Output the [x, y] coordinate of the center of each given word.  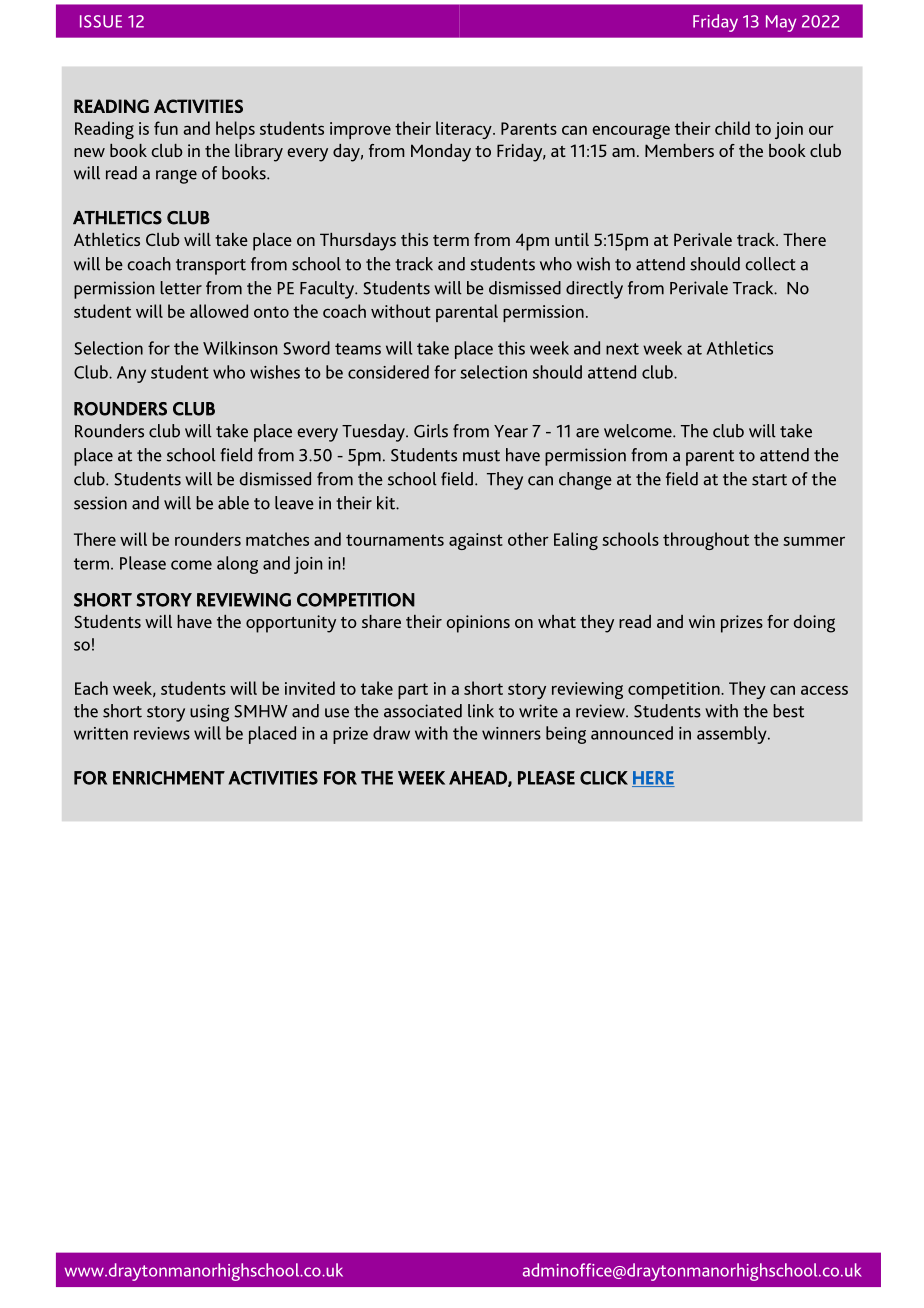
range [176, 177]
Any [131, 374]
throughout [706, 541]
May [781, 23]
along [237, 565]
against [476, 541]
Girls [431, 431]
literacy [465, 130]
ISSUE [101, 21]
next [622, 349]
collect [770, 264]
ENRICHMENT [169, 778]
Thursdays [358, 242]
